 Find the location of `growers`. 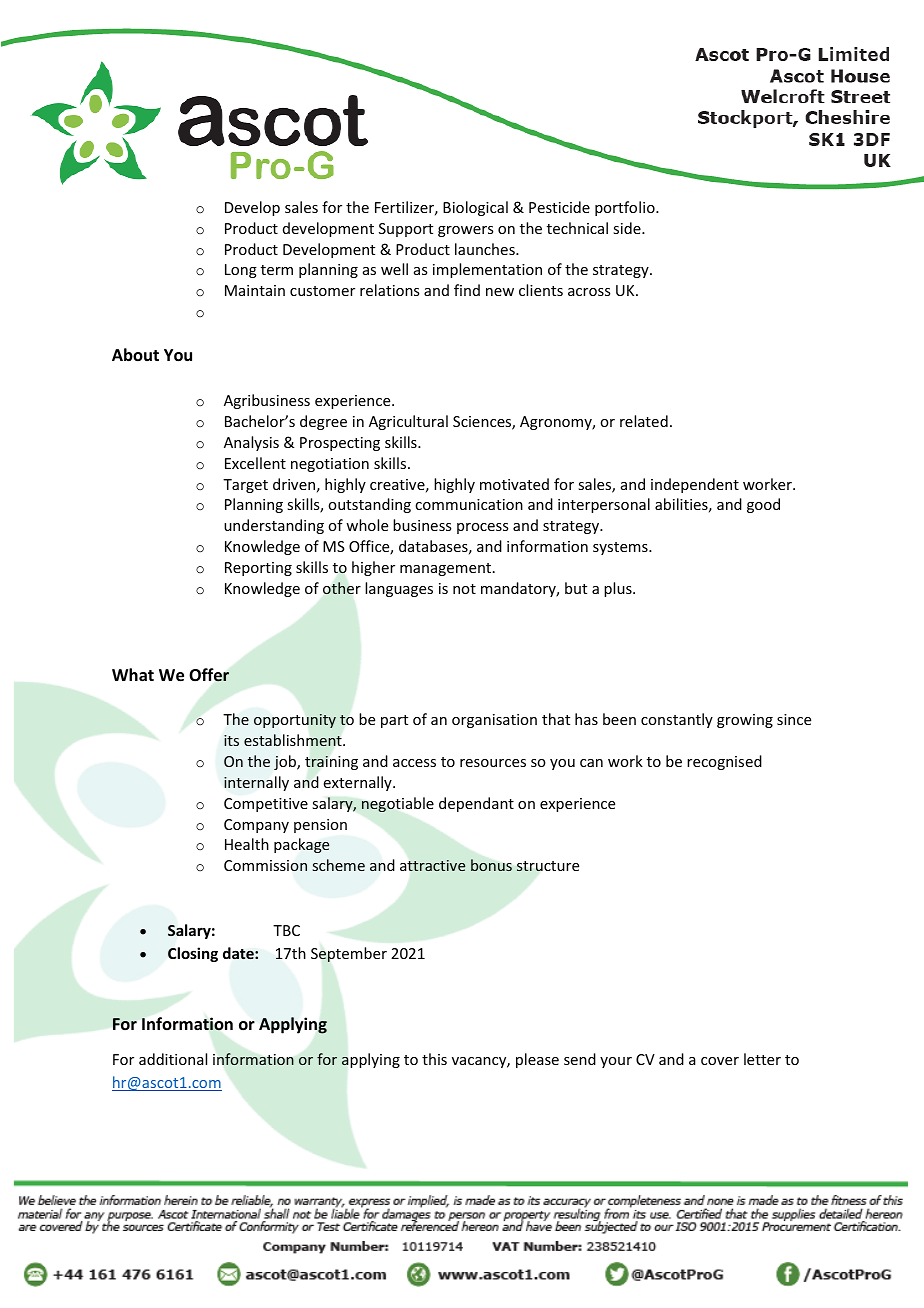

growers is located at coordinates (465, 231).
